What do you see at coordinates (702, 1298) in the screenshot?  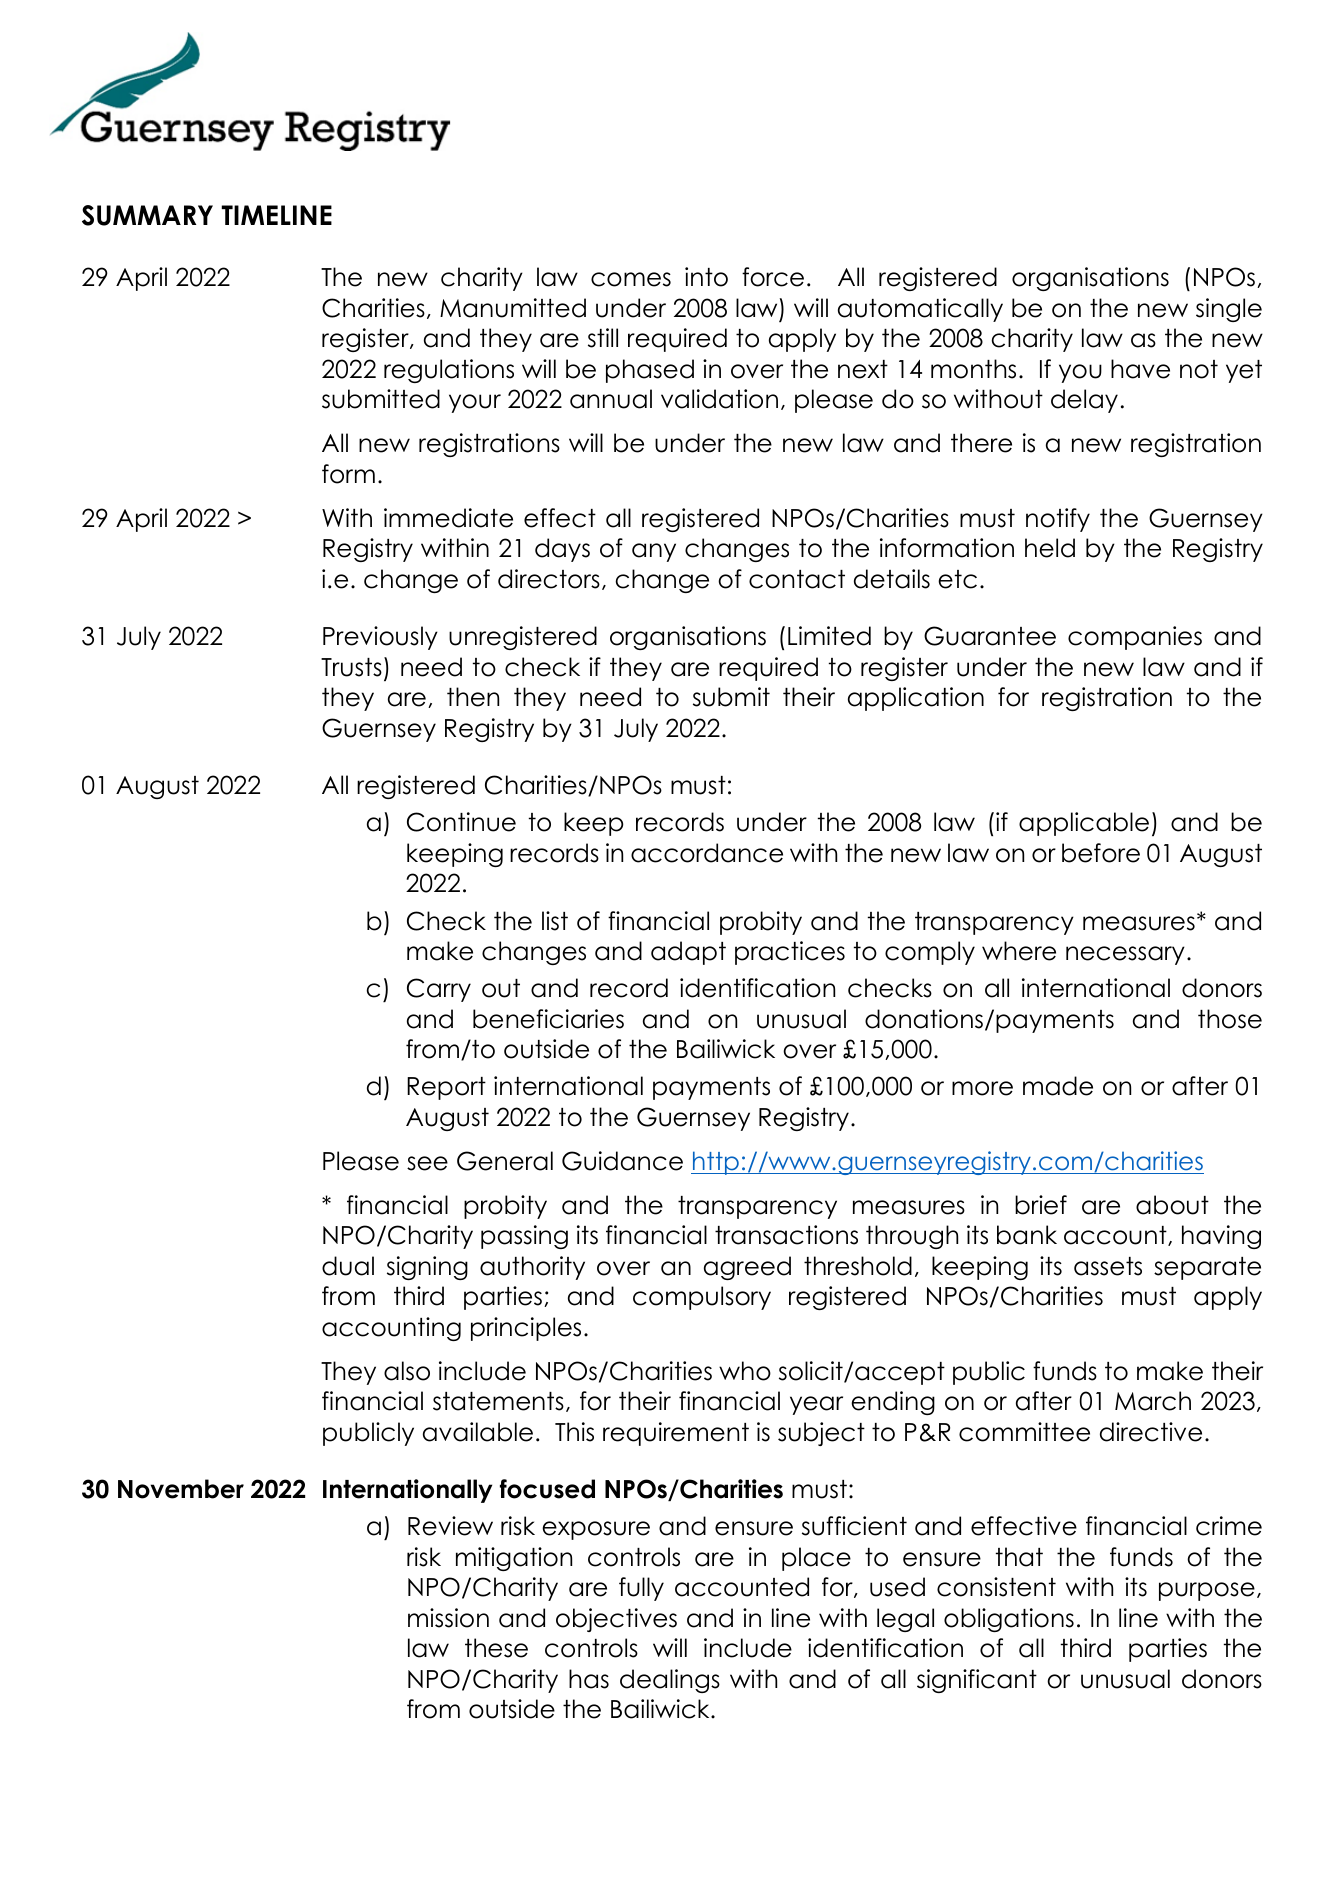 I see `compulsory` at bounding box center [702, 1298].
